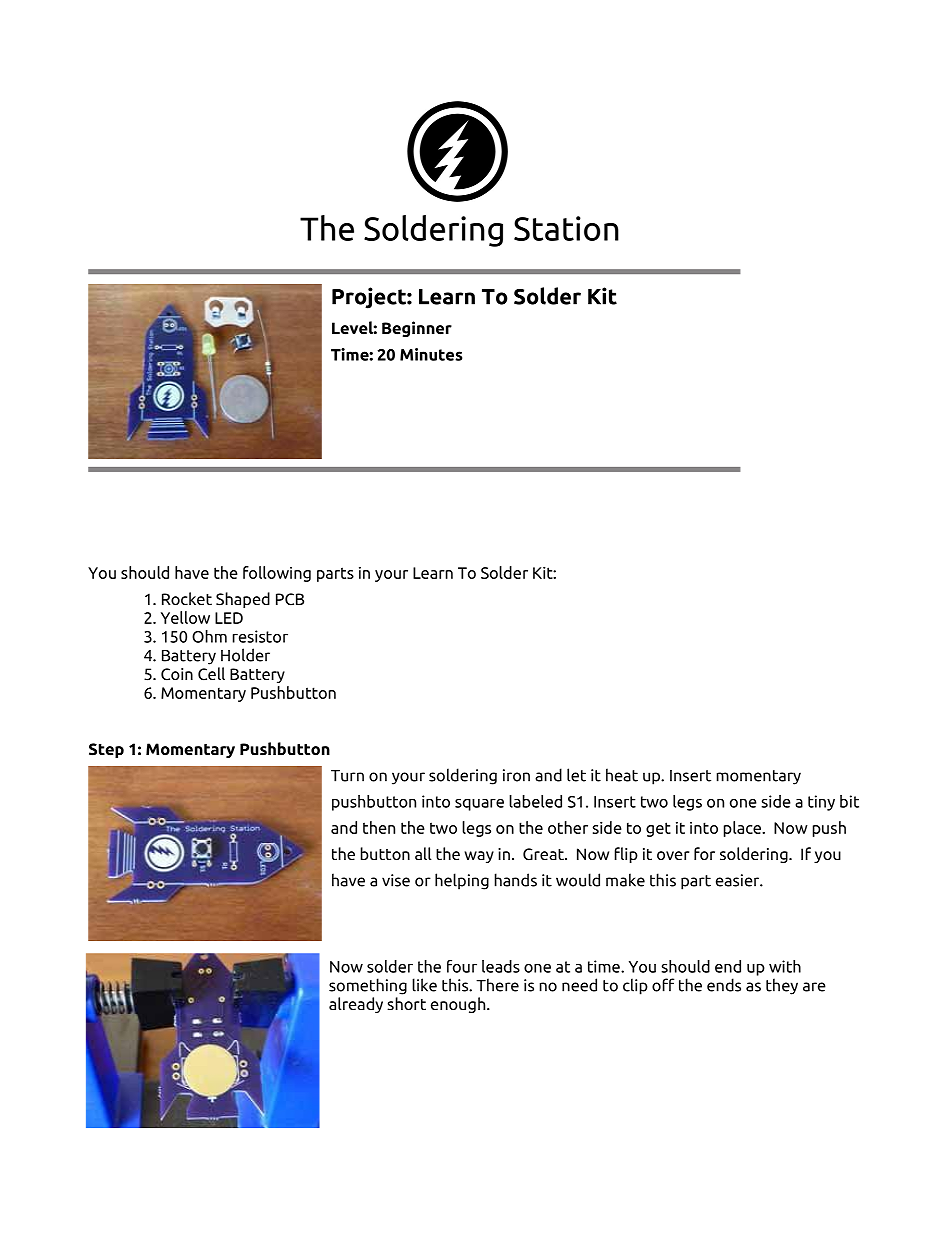 The height and width of the screenshot is (1233, 952). I want to click on There, so click(497, 985).
